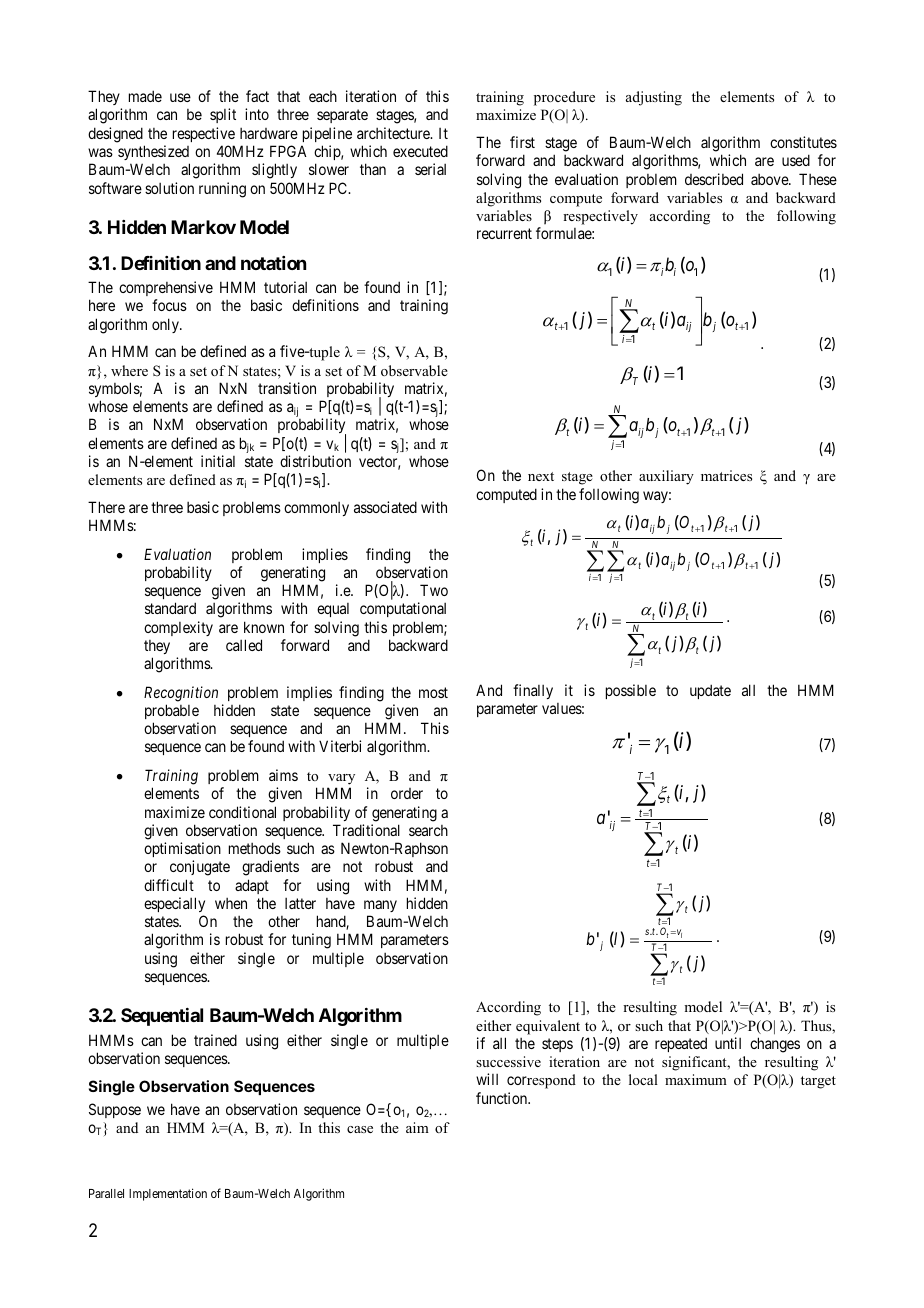 The height and width of the image is (1308, 924). Describe the element at coordinates (420, 151) in the image. I see `executed` at that location.
